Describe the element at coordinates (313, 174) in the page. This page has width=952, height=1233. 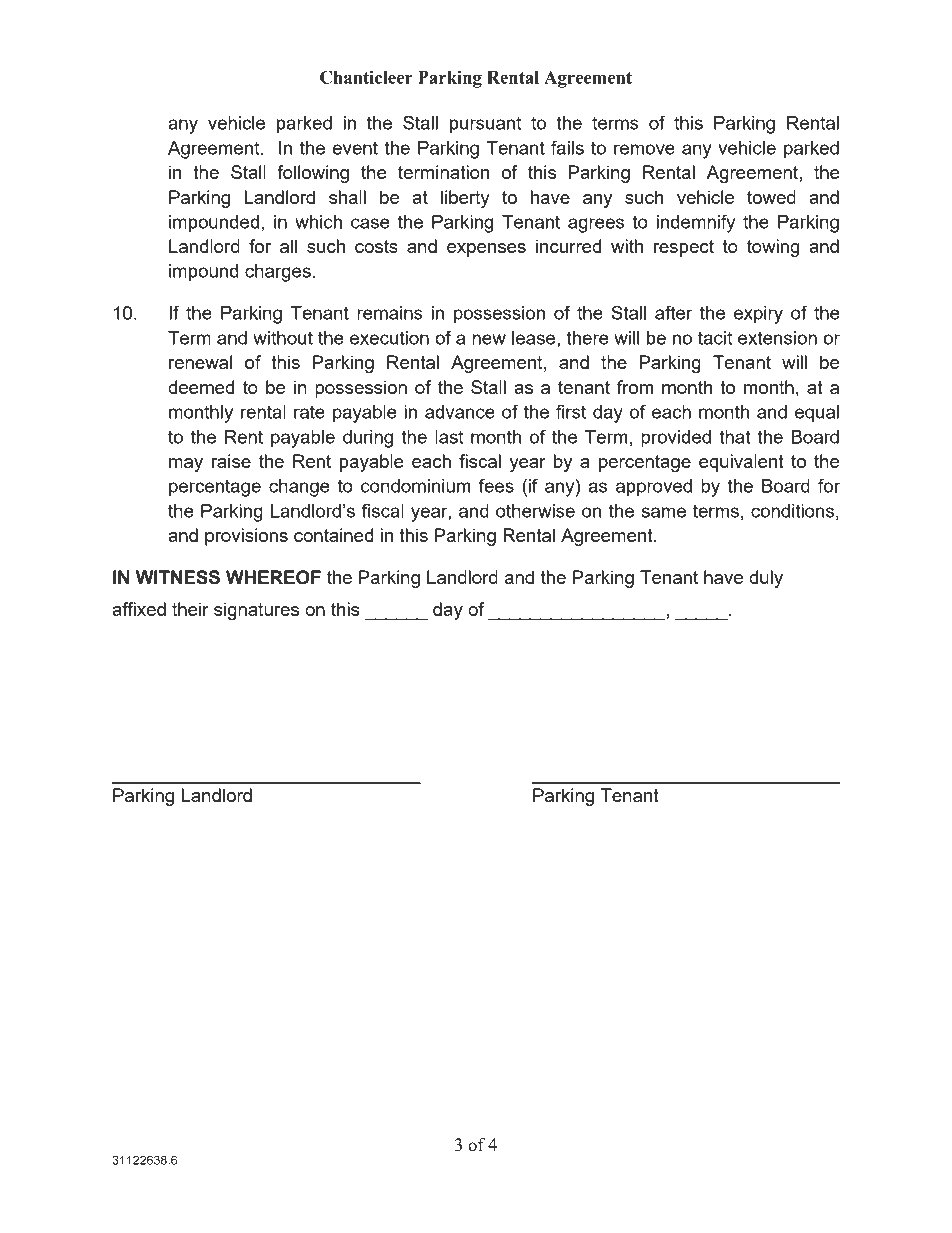
I see `following` at that location.
